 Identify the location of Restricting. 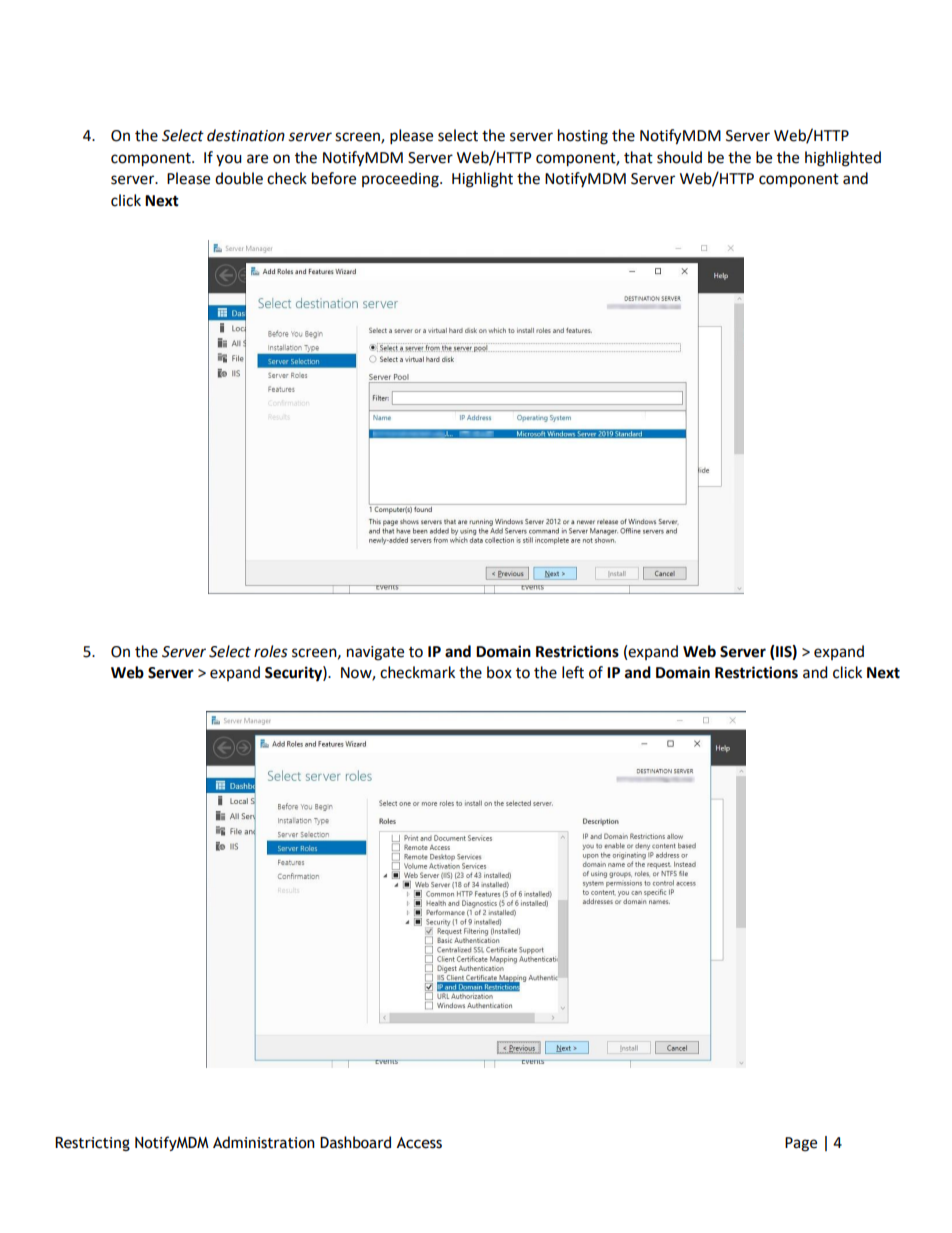
(92, 1144).
